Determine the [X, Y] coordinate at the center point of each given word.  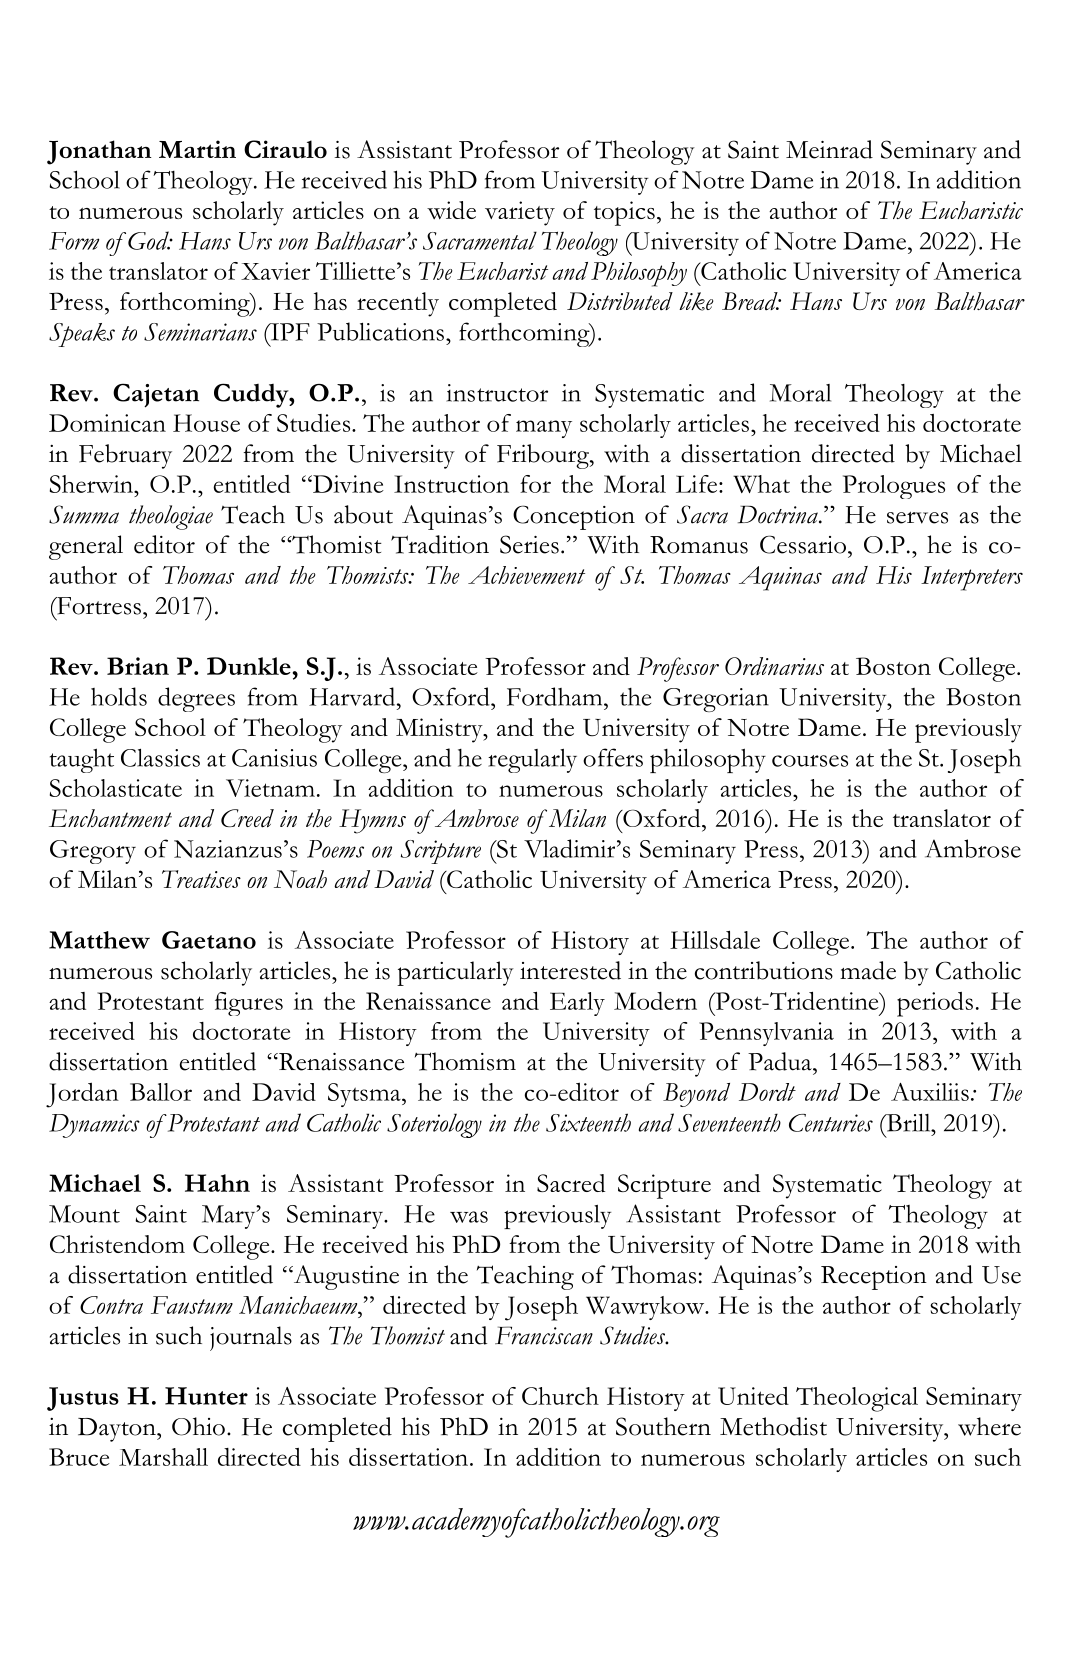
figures [249, 1004]
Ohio [198, 1426]
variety [520, 213]
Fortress [98, 606]
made [868, 970]
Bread [751, 301]
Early [577, 1004]
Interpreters [972, 578]
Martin [197, 149]
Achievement [526, 575]
